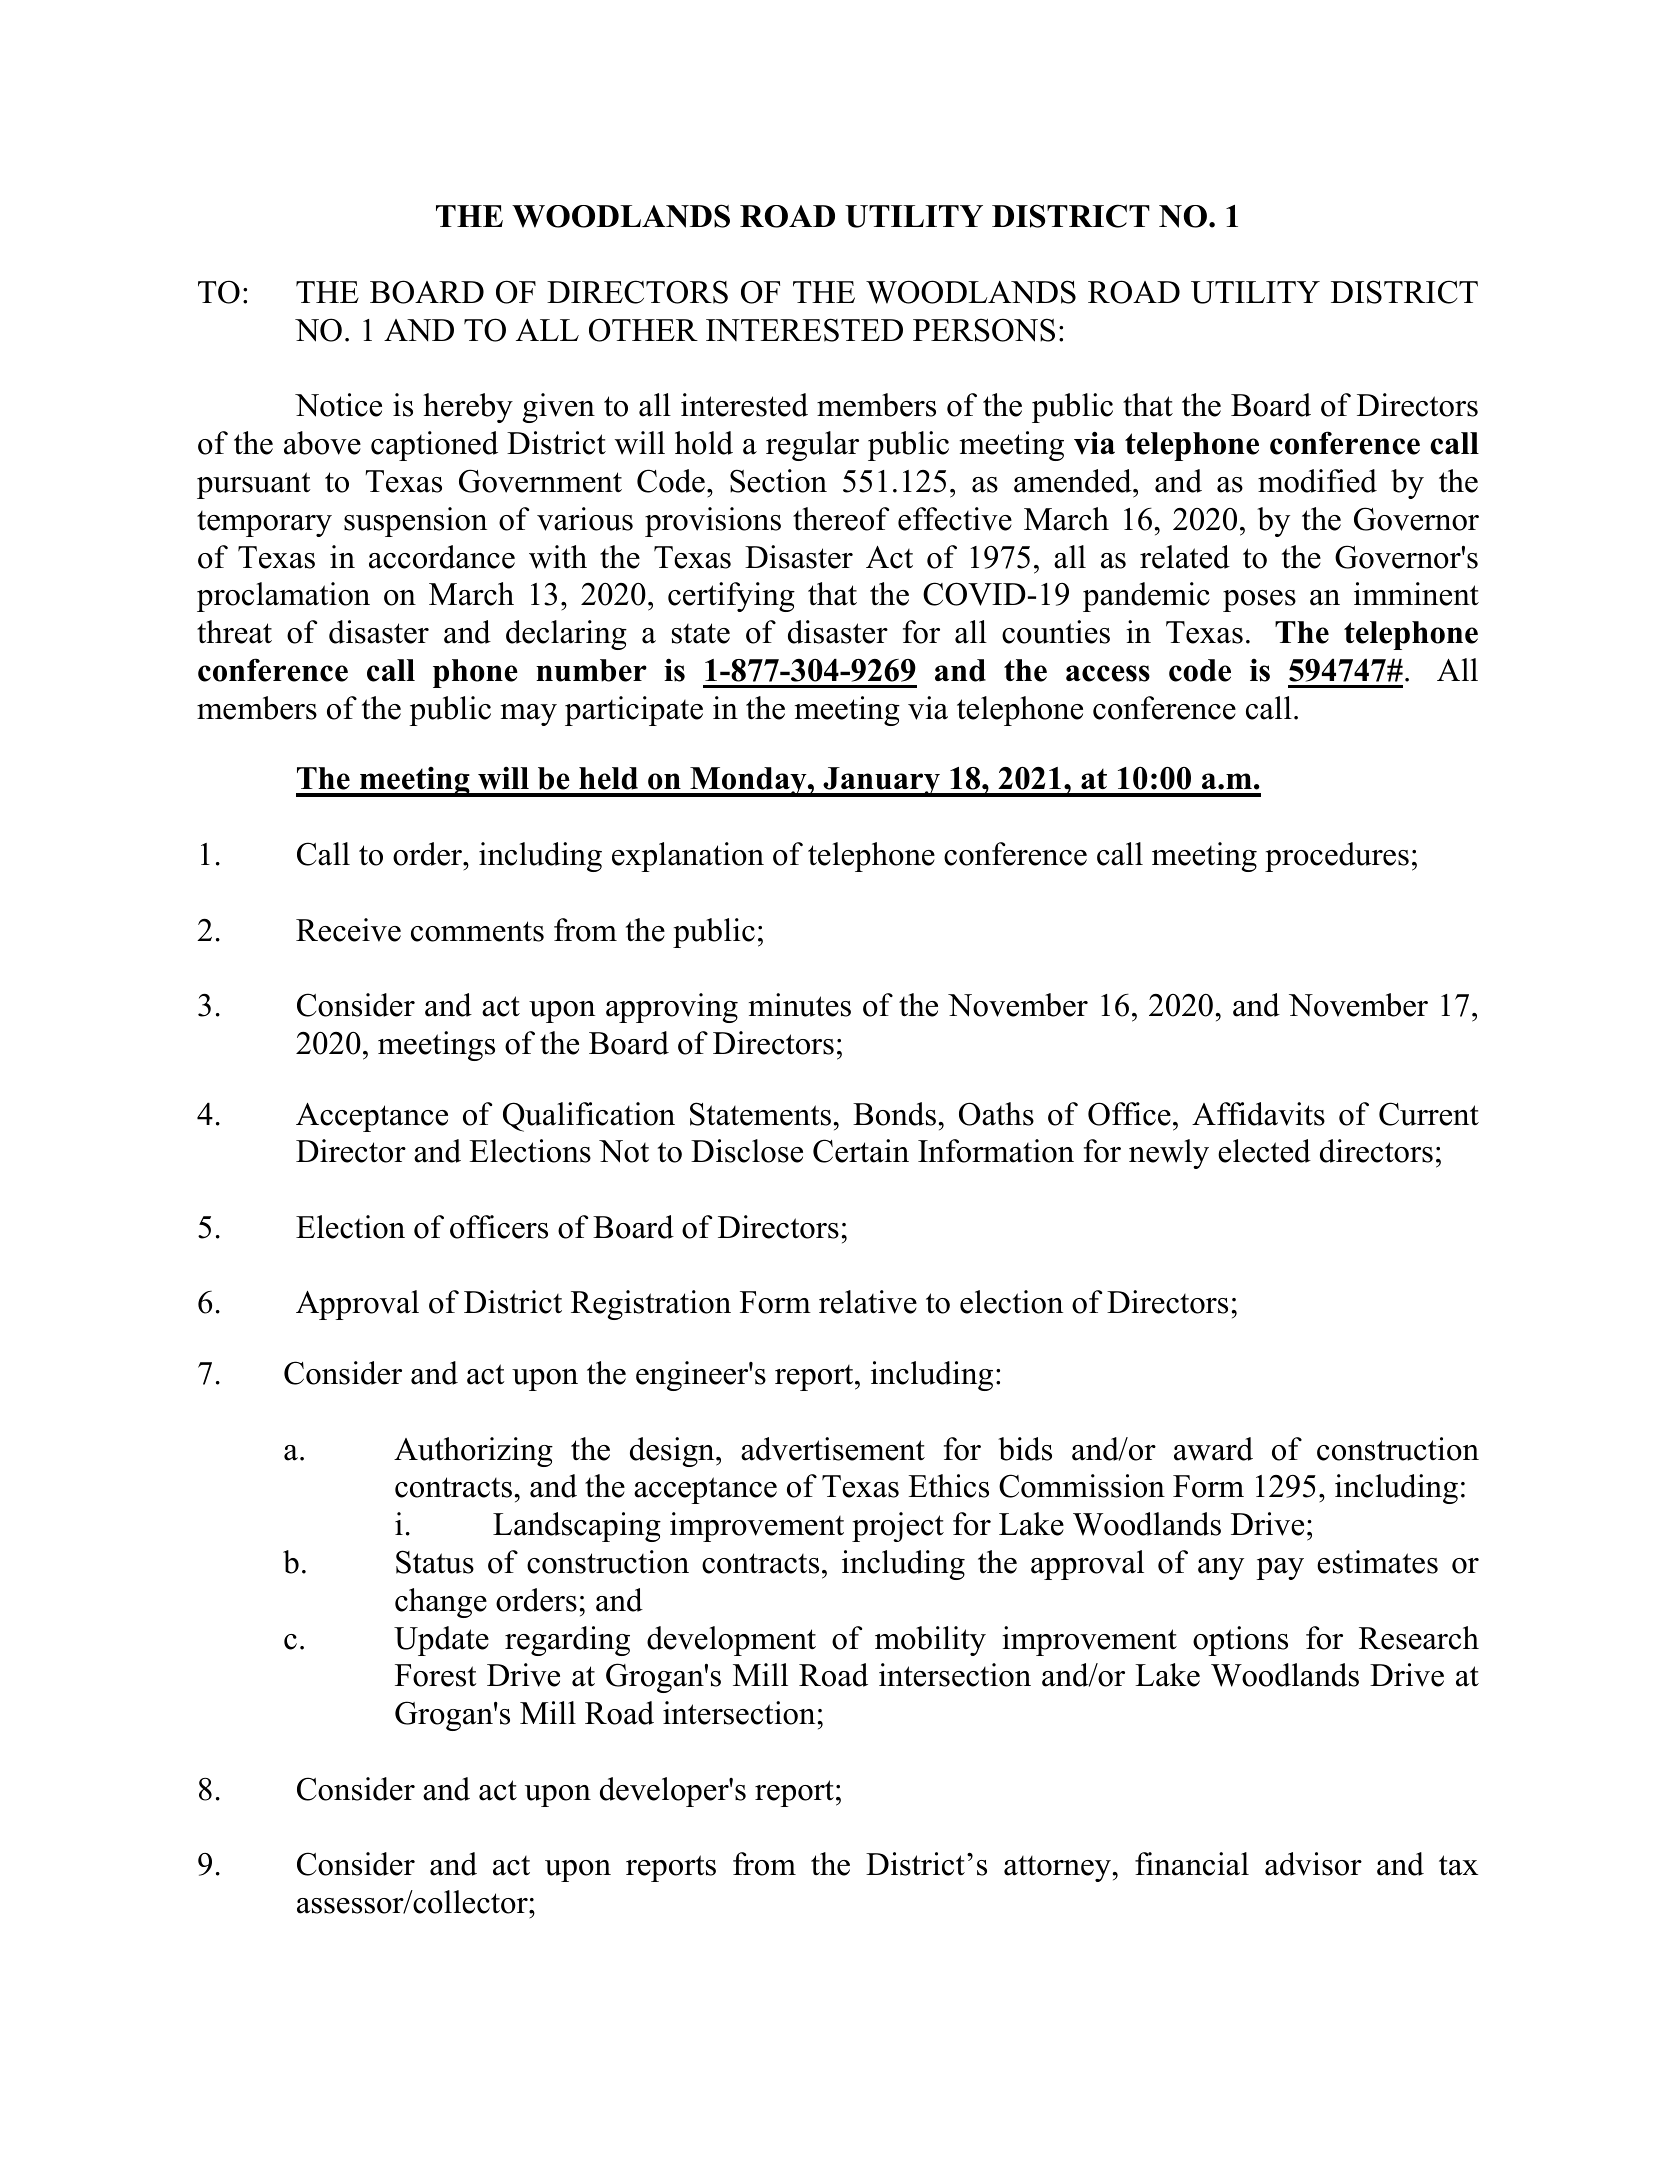 The width and height of the page is (1676, 2169). I want to click on modified, so click(1317, 481).
